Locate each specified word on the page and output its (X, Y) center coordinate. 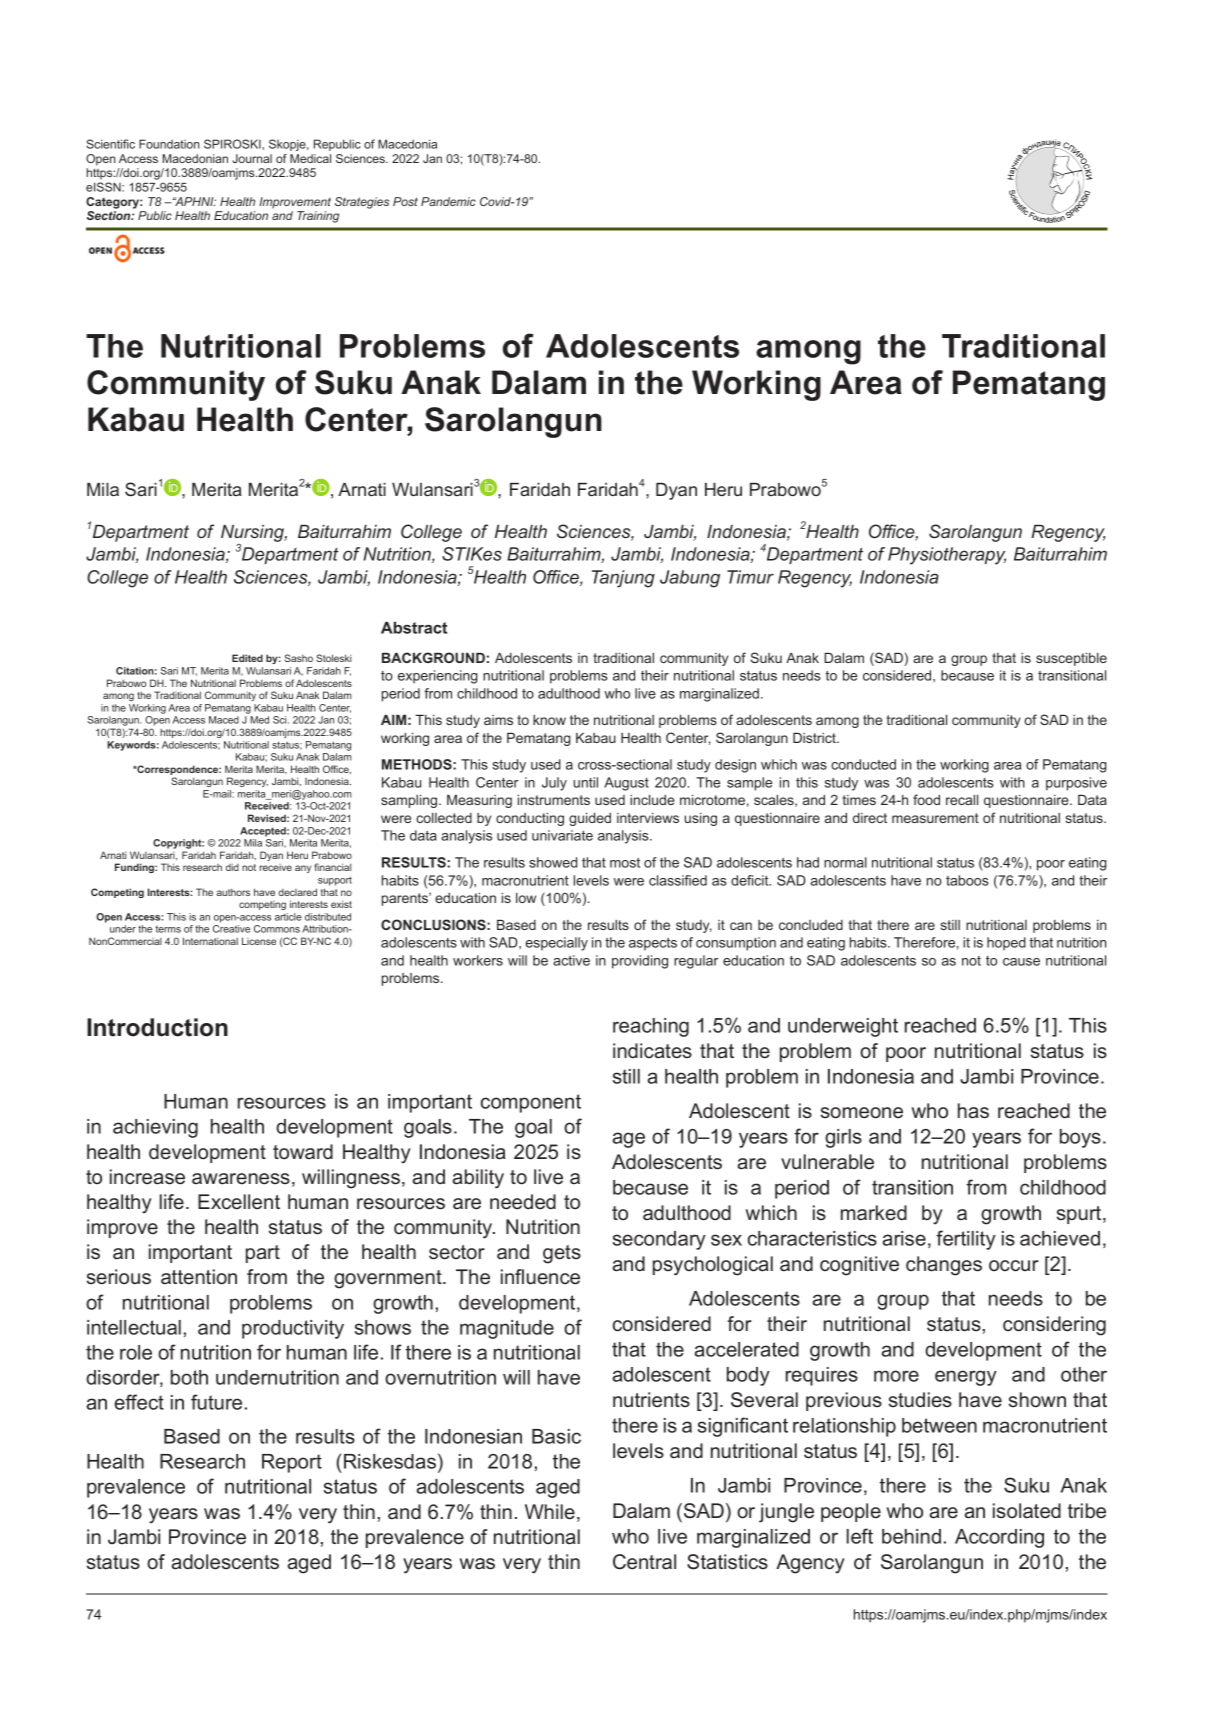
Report (292, 1463)
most (625, 863)
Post (405, 201)
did (232, 867)
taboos (967, 880)
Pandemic (448, 201)
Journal (252, 158)
